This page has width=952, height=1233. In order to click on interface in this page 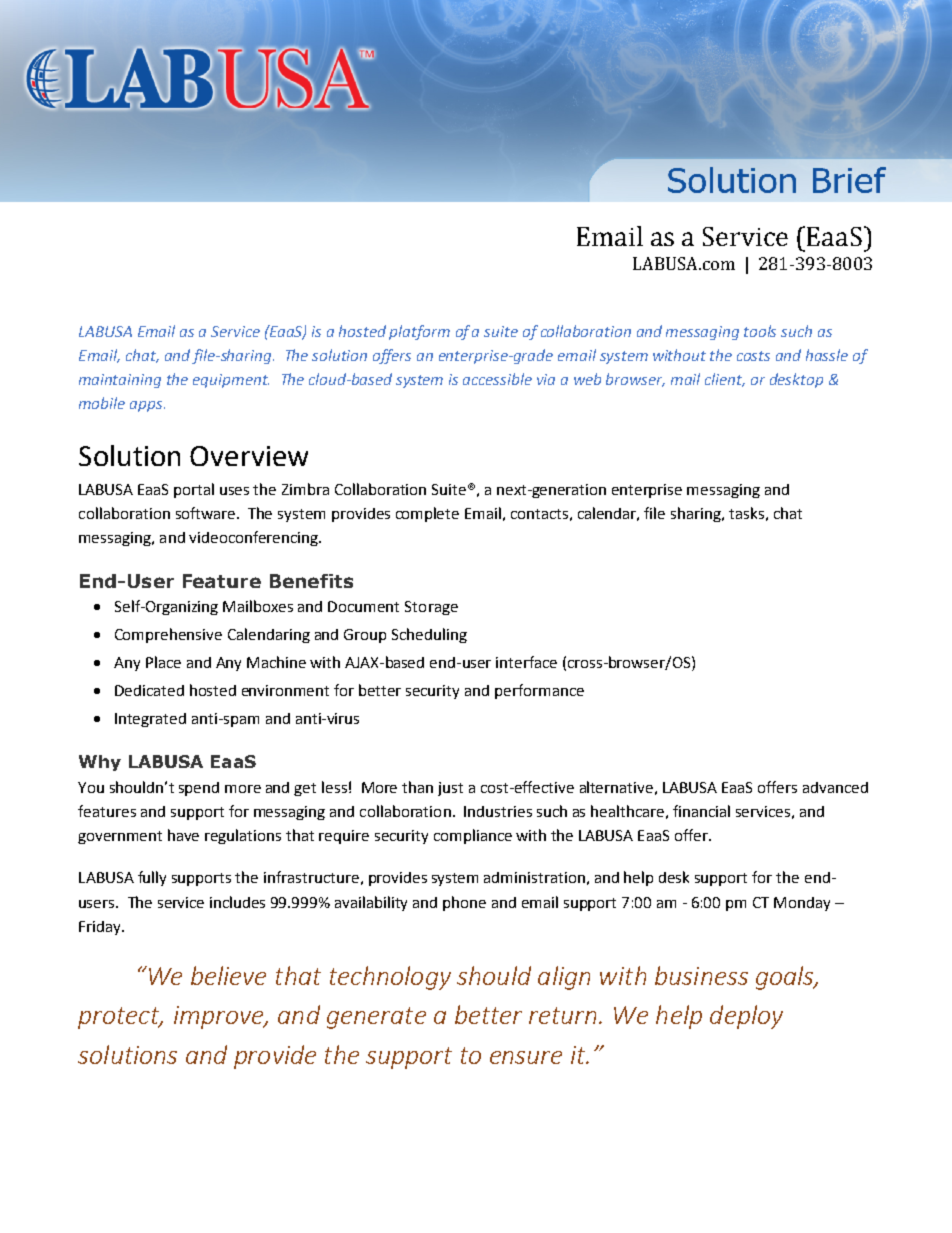, I will do `click(526, 662)`.
